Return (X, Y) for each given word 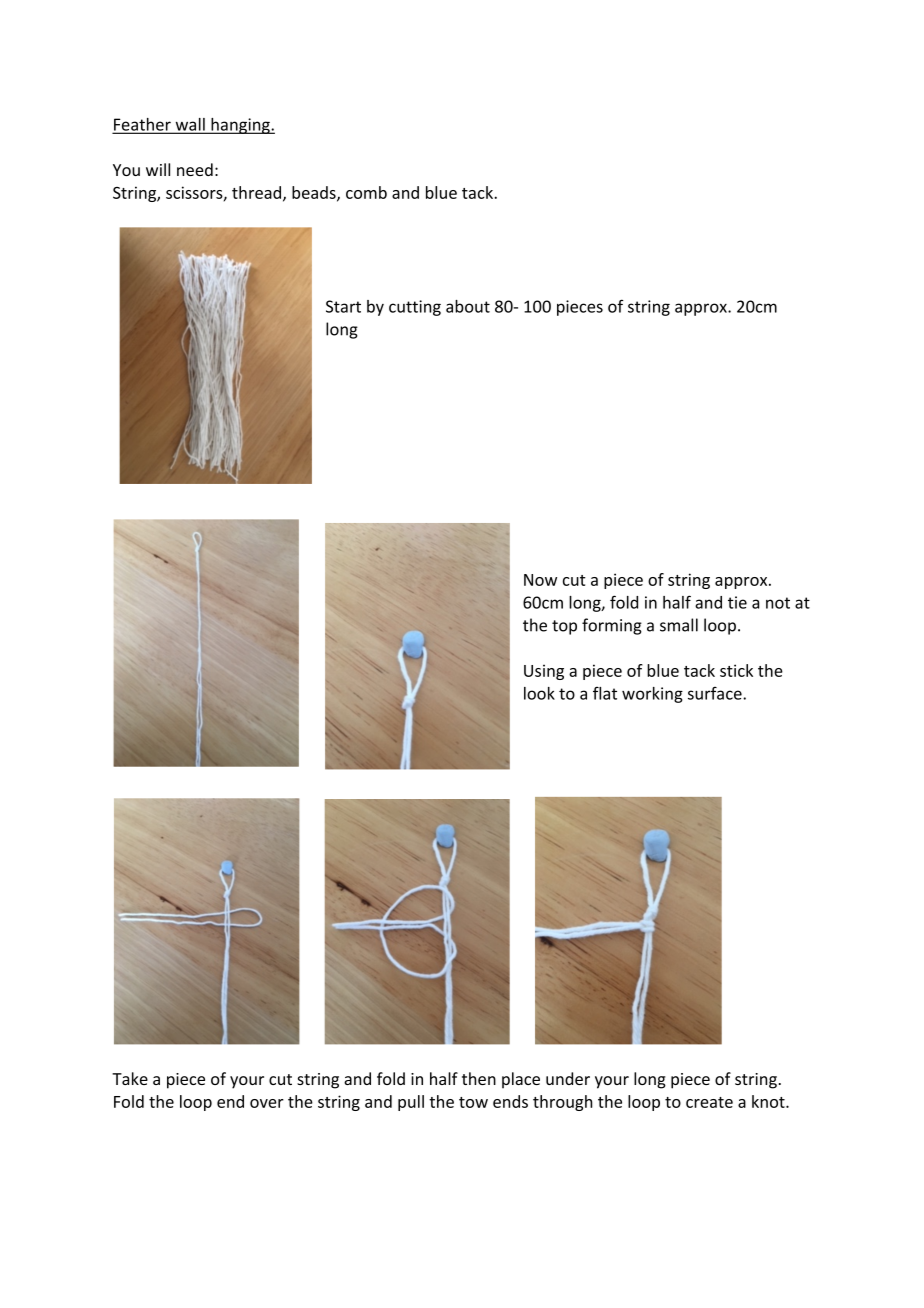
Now (540, 580)
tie (737, 602)
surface (716, 693)
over (267, 1103)
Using (544, 672)
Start (343, 306)
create (709, 1102)
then (479, 1078)
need (195, 169)
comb (366, 192)
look (539, 693)
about (468, 306)
